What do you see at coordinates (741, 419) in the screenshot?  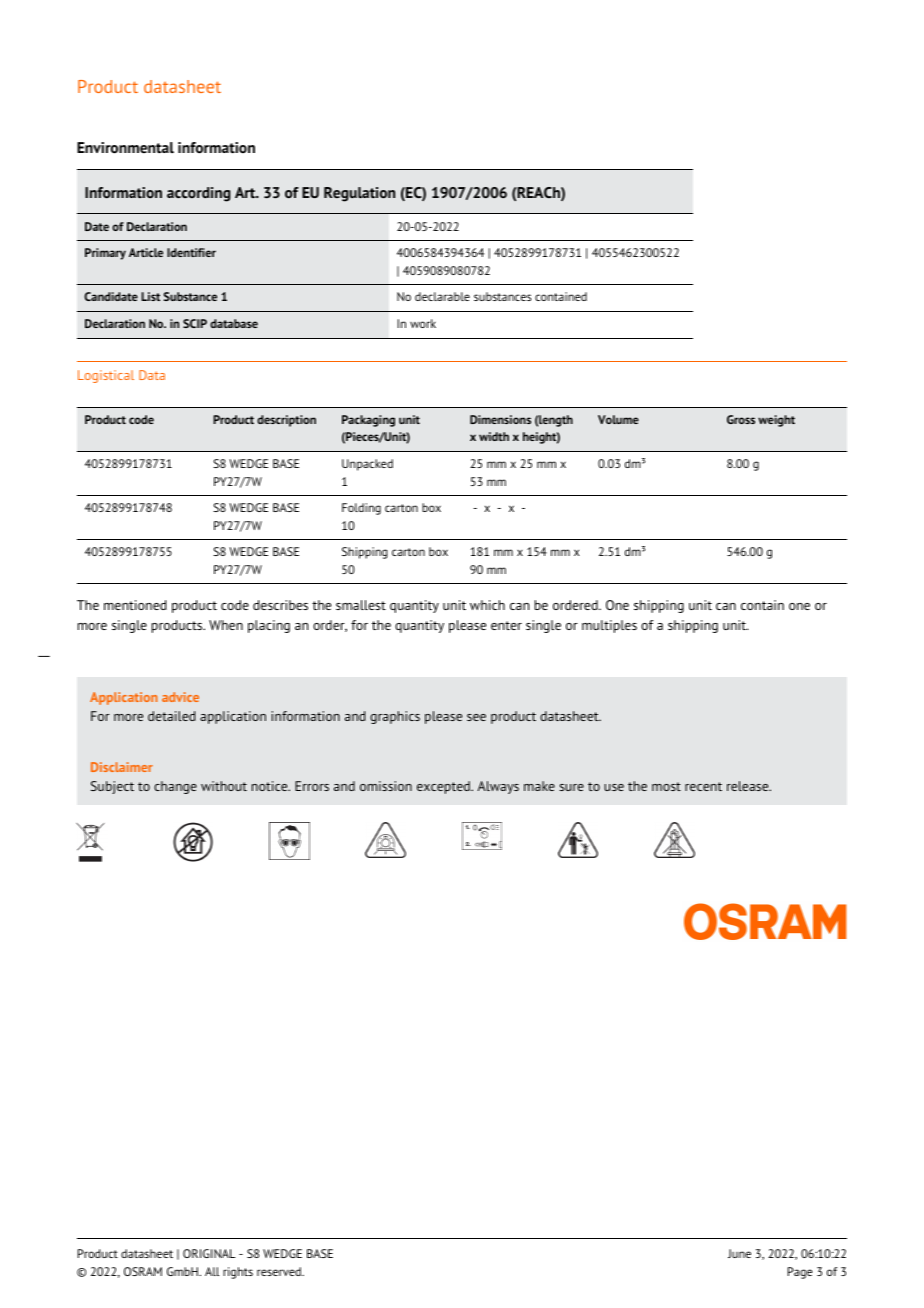 I see `Gross` at bounding box center [741, 419].
